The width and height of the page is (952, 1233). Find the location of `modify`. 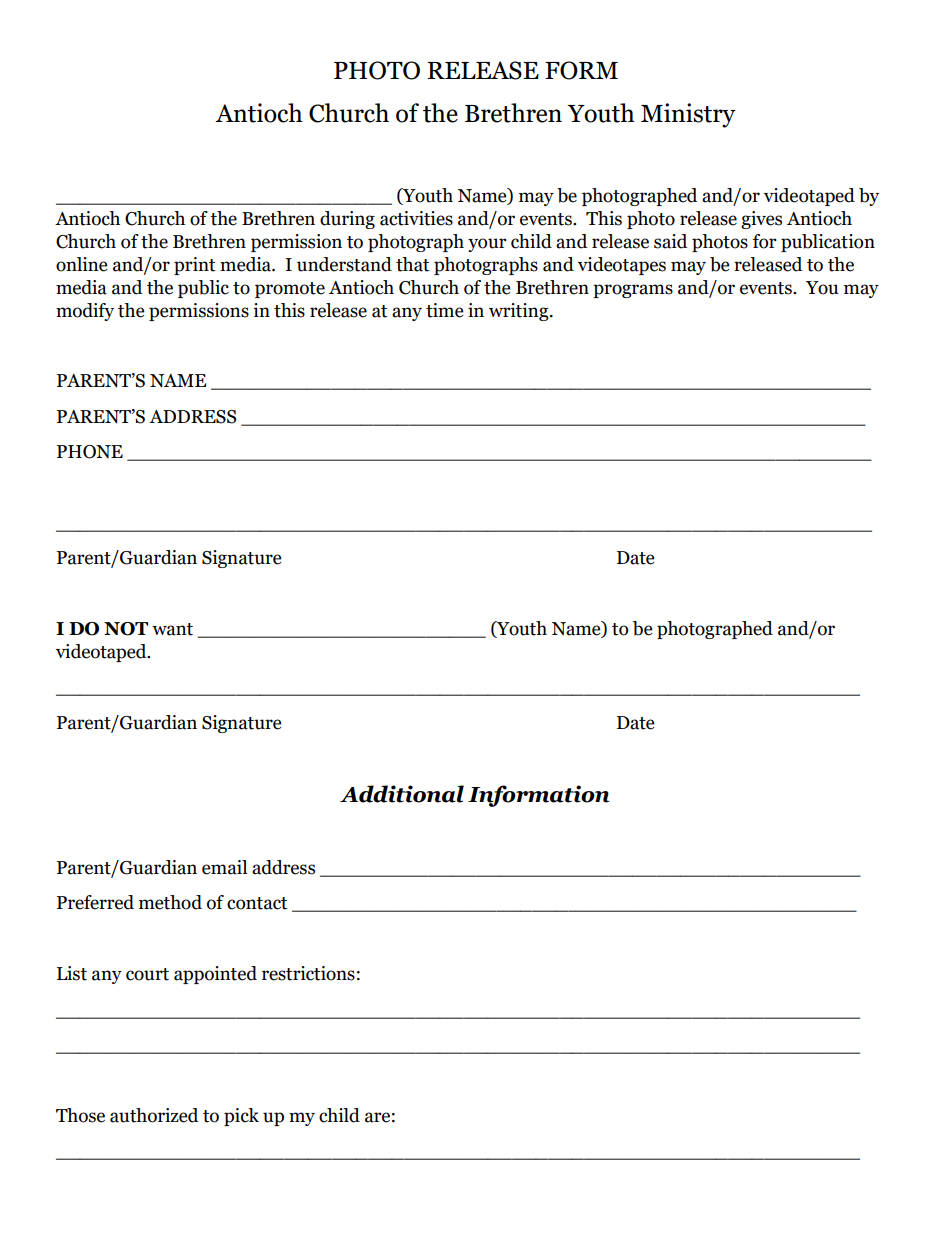

modify is located at coordinates (85, 312).
